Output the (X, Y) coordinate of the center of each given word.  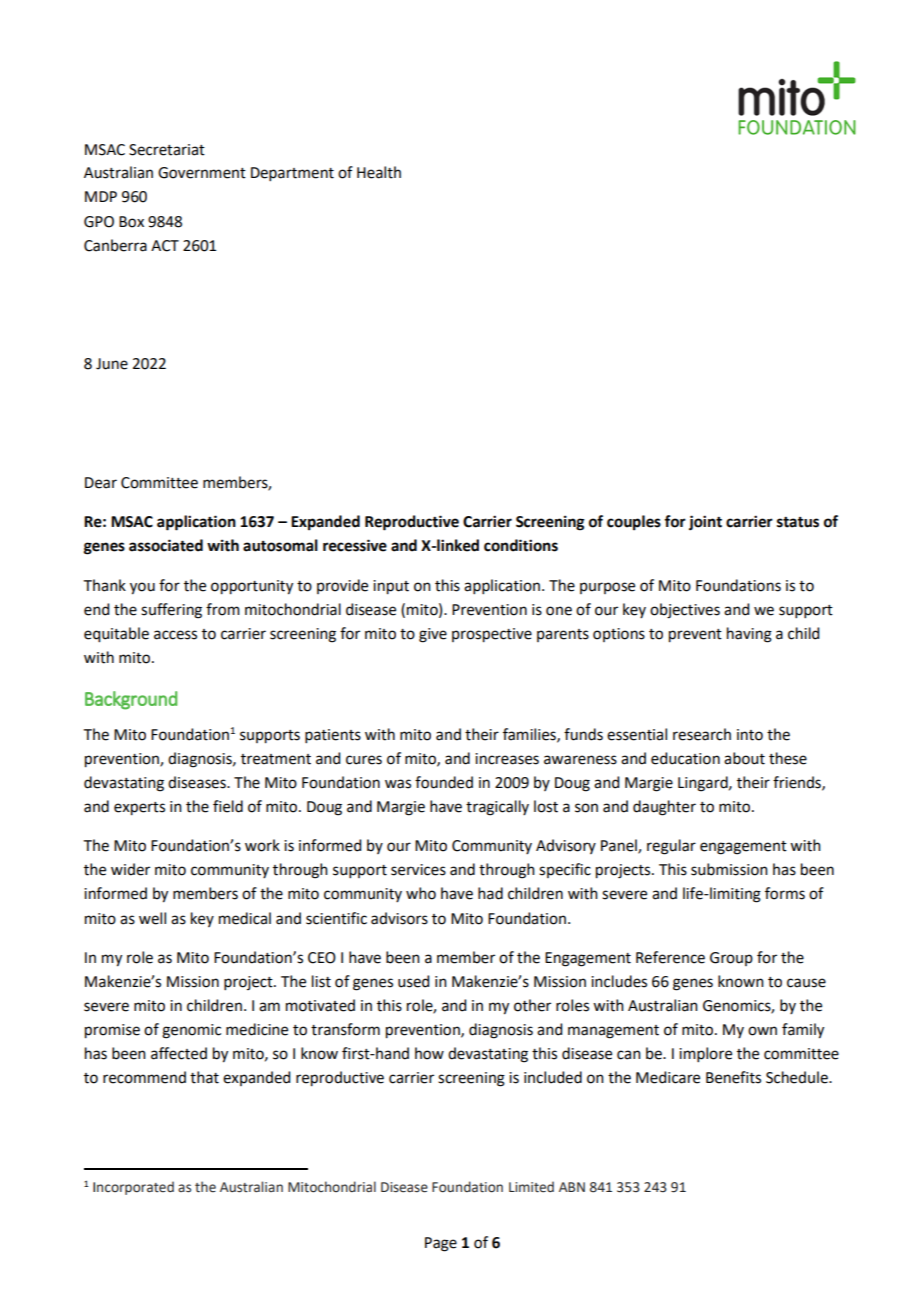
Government (202, 173)
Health (379, 172)
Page (441, 1244)
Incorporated (133, 1188)
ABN (572, 1187)
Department (292, 174)
